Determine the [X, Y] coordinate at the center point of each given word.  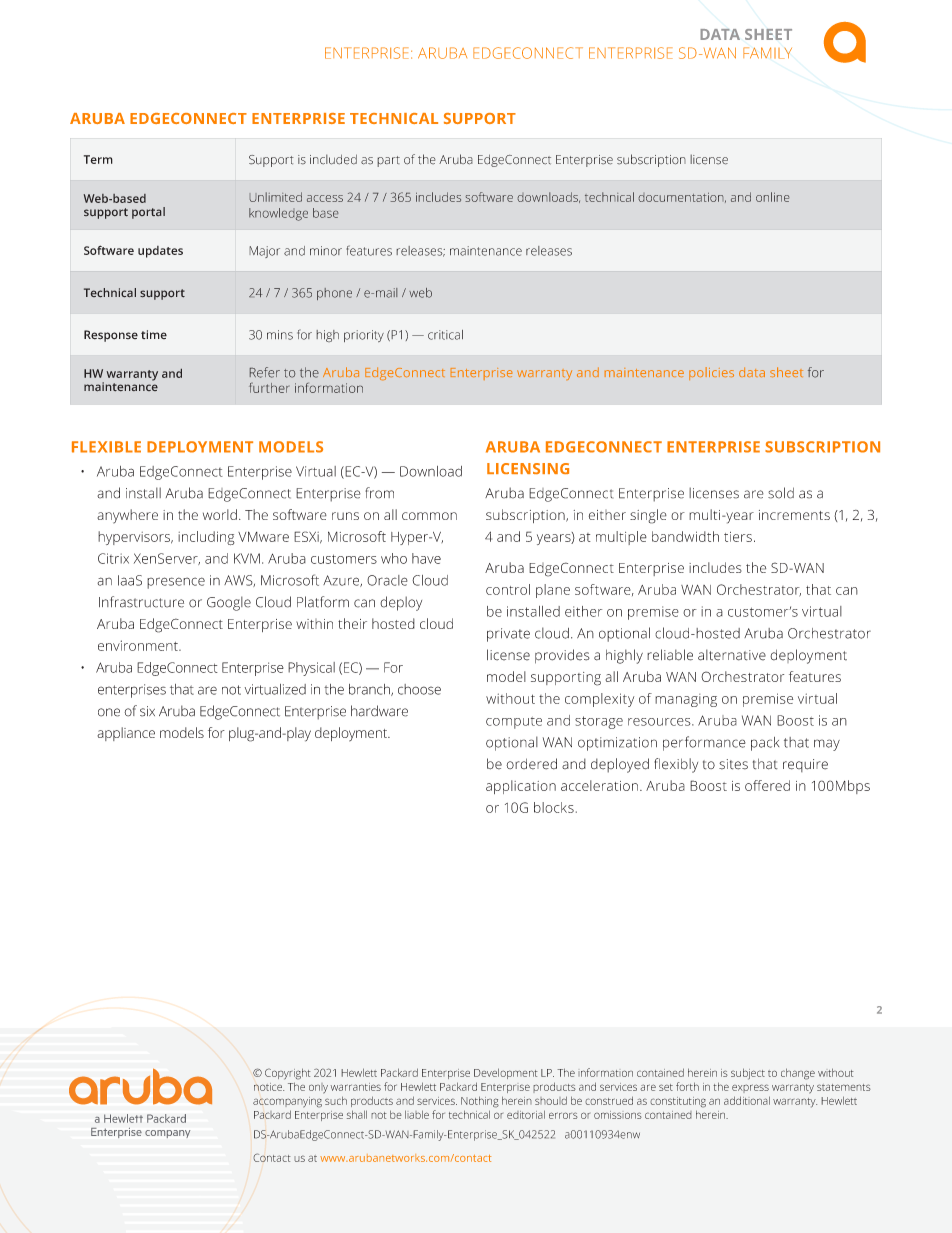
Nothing [480, 1102]
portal [148, 213]
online [772, 197]
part [388, 161]
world [220, 514]
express [750, 1088]
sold [781, 493]
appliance [126, 734]
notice [269, 1087]
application [521, 787]
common [429, 516]
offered [767, 785]
